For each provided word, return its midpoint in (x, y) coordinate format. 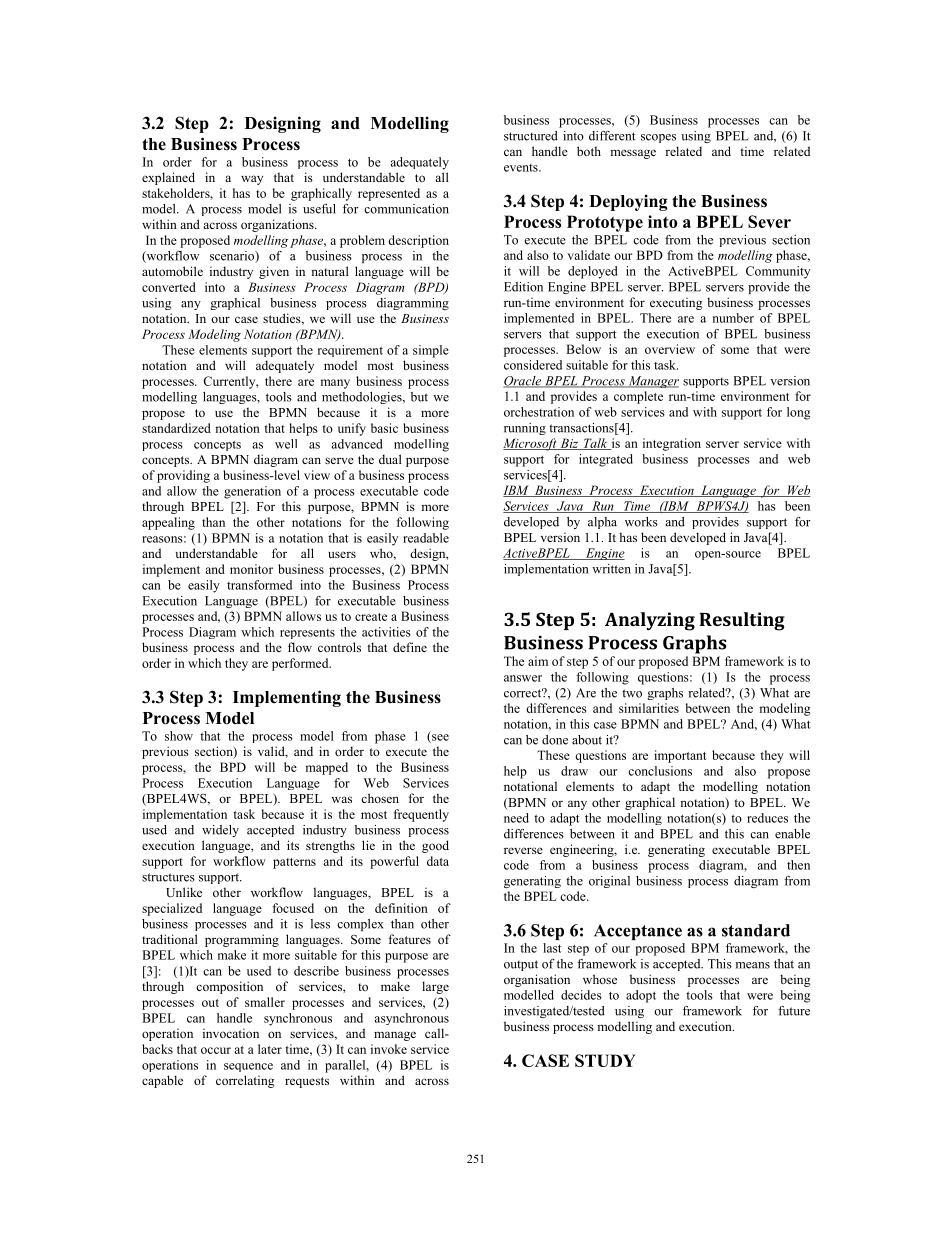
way (252, 180)
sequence (248, 1067)
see (439, 738)
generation (252, 492)
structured (531, 136)
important (680, 756)
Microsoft (531, 444)
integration (672, 444)
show (179, 736)
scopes (658, 138)
